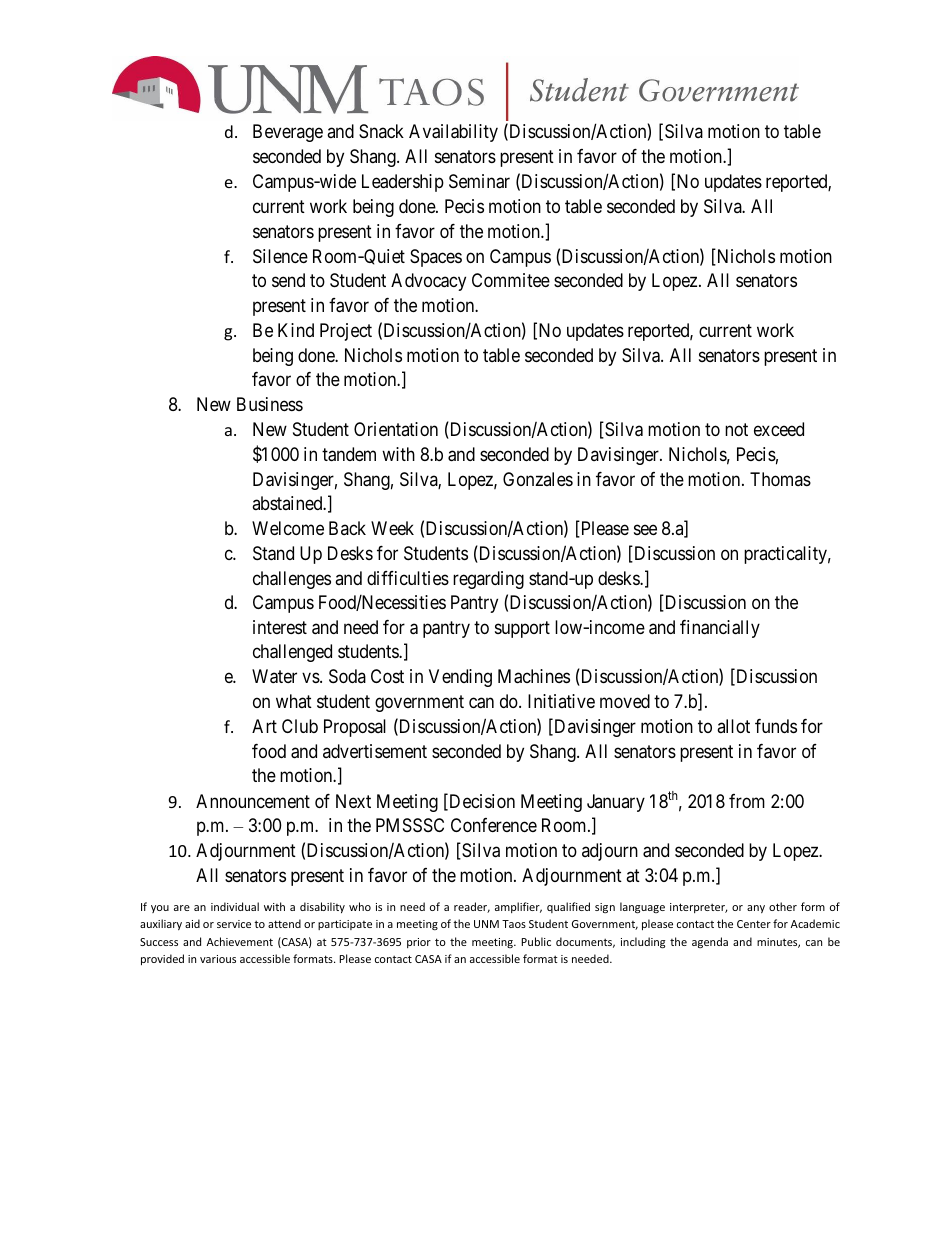  What do you see at coordinates (453, 133) in the screenshot?
I see `Availability` at bounding box center [453, 133].
